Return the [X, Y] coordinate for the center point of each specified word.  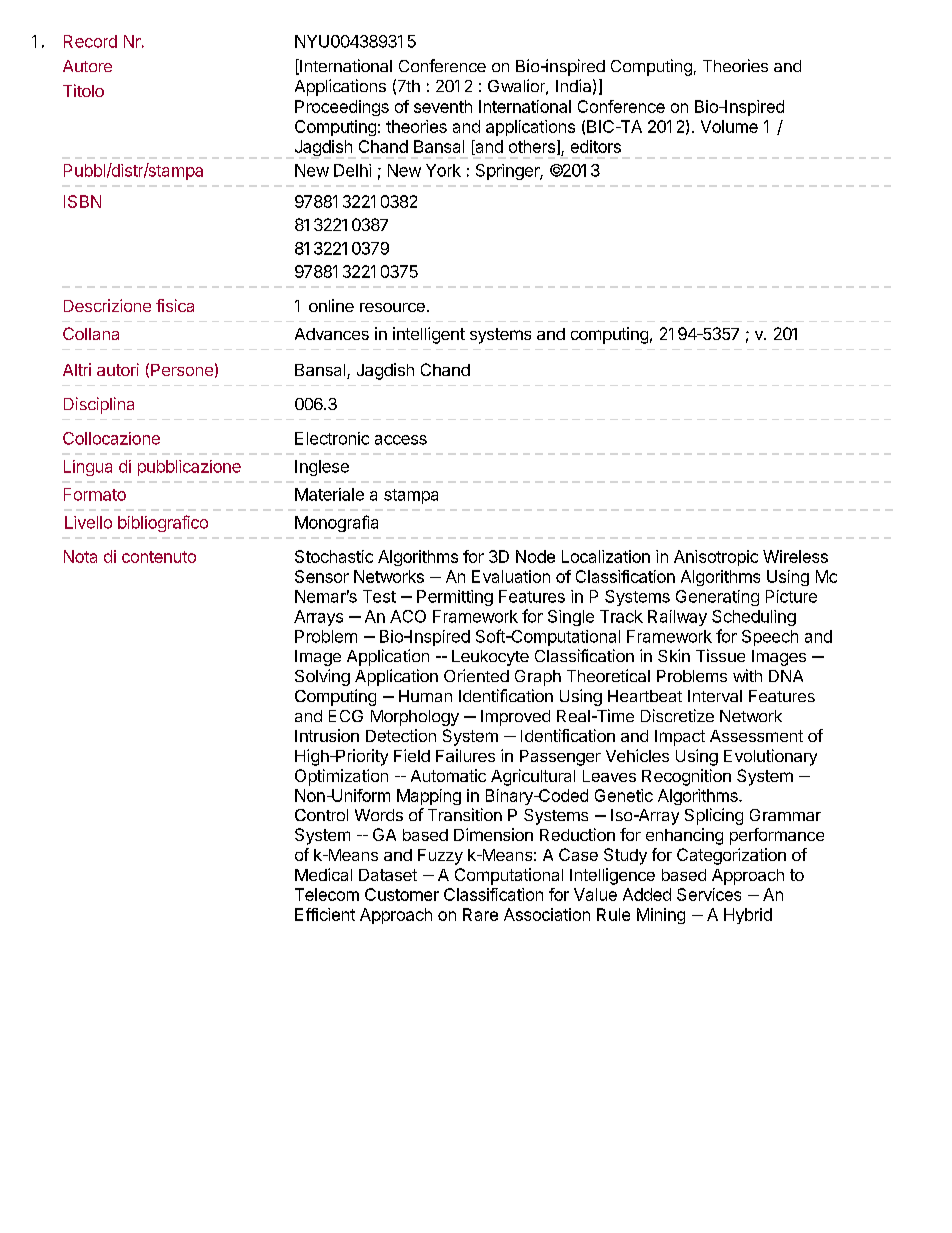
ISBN [82, 201]
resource [392, 307]
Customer [402, 894]
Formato [95, 494]
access [401, 440]
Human [425, 696]
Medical [323, 874]
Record [90, 41]
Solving [322, 677]
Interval [715, 696]
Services [709, 894]
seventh [443, 106]
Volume [729, 126]
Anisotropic [716, 558]
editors [596, 146]
